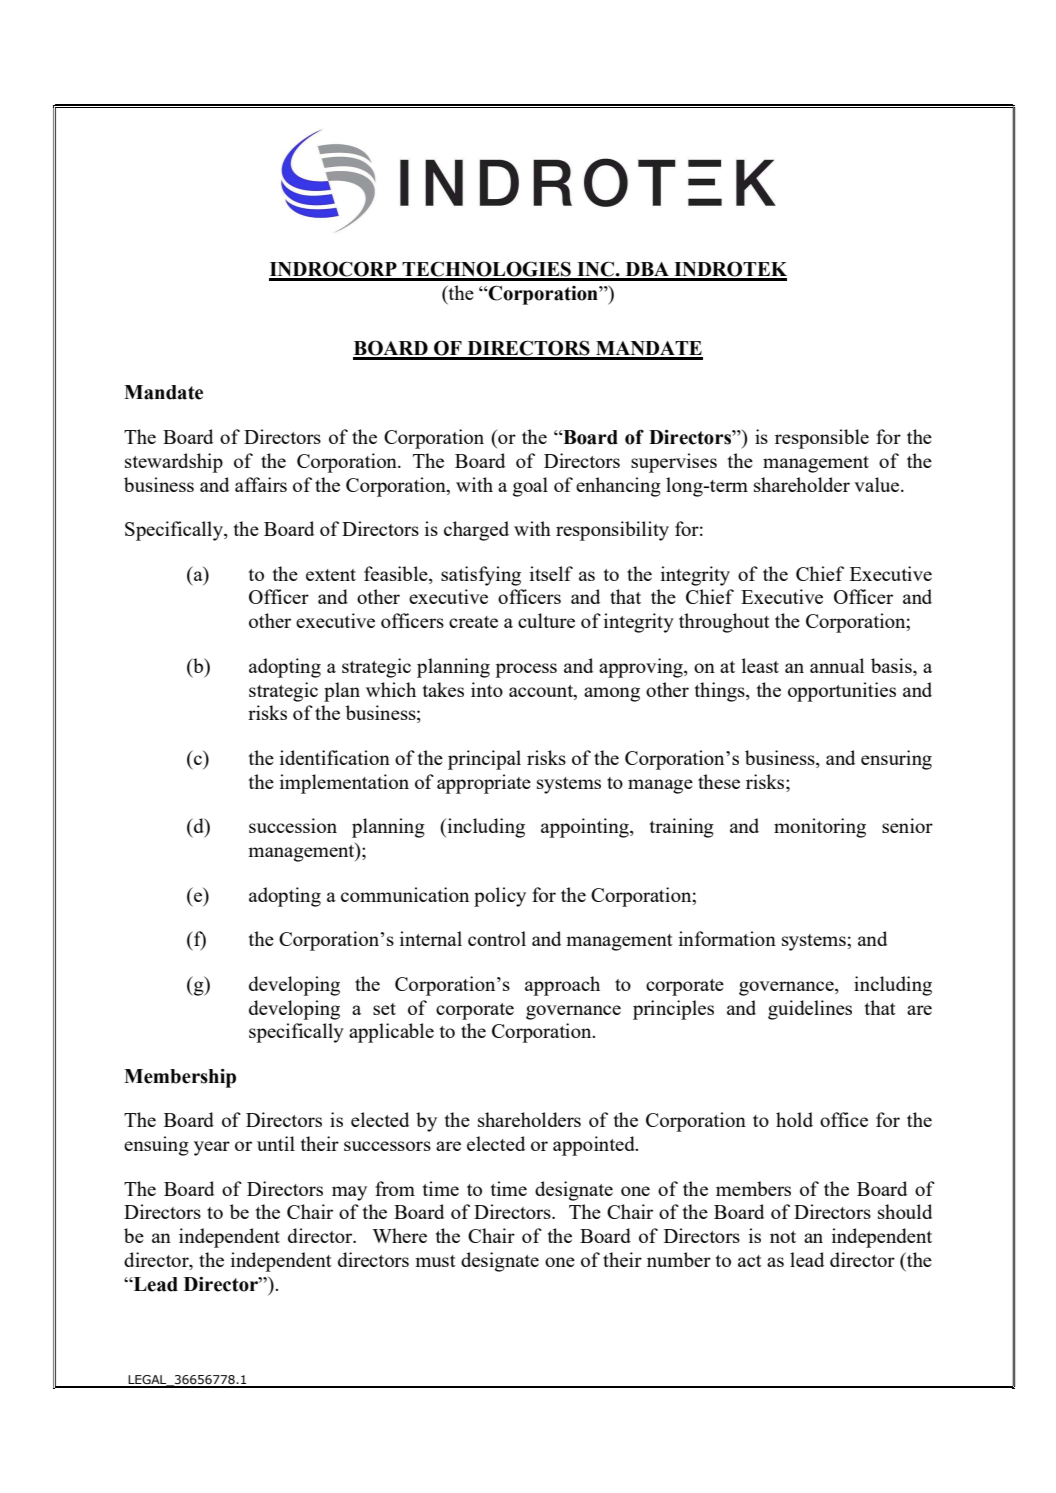 The width and height of the screenshot is (1056, 1493). I want to click on affairs, so click(261, 484).
